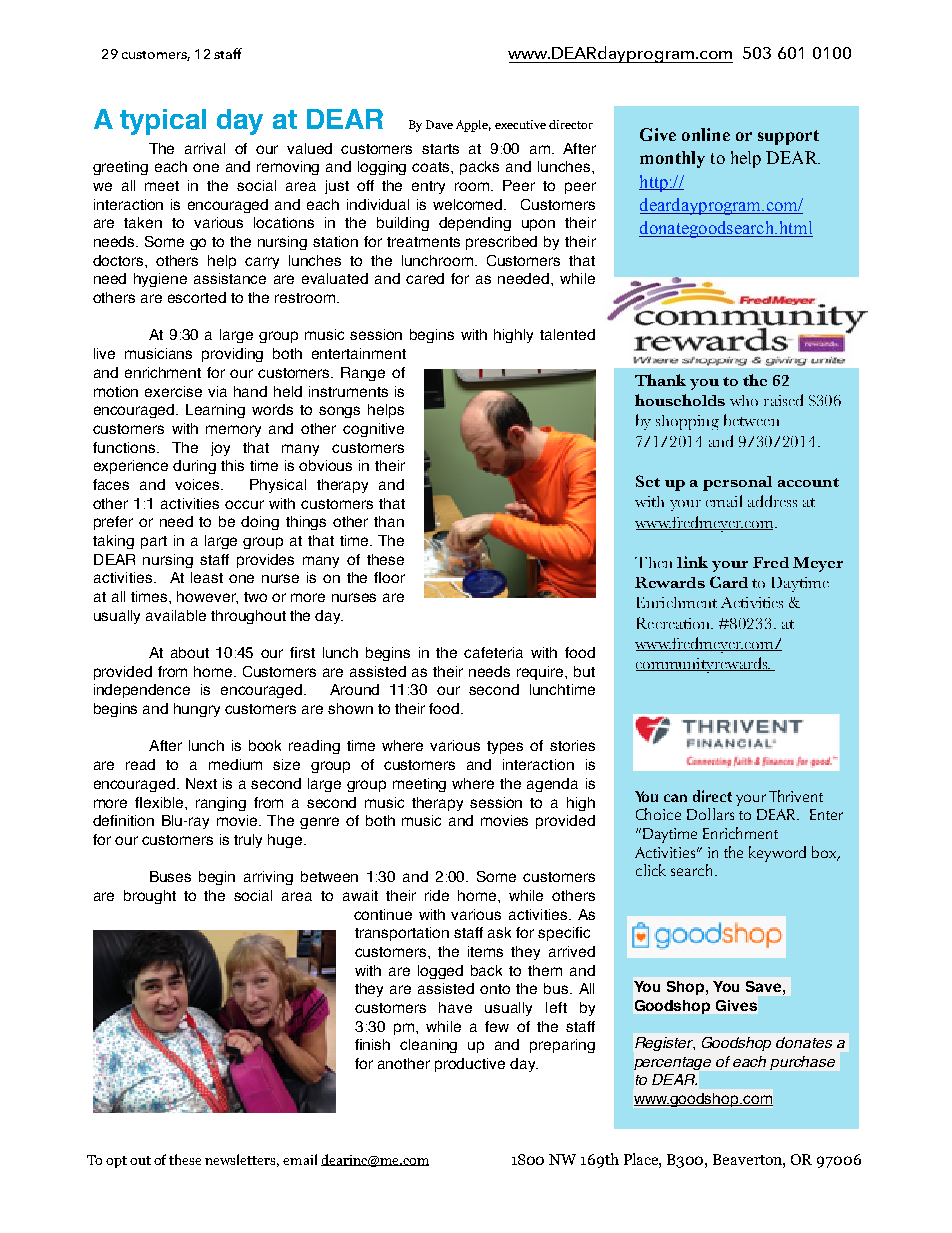 The image size is (952, 1233). What do you see at coordinates (221, 804) in the document?
I see `ranging` at bounding box center [221, 804].
